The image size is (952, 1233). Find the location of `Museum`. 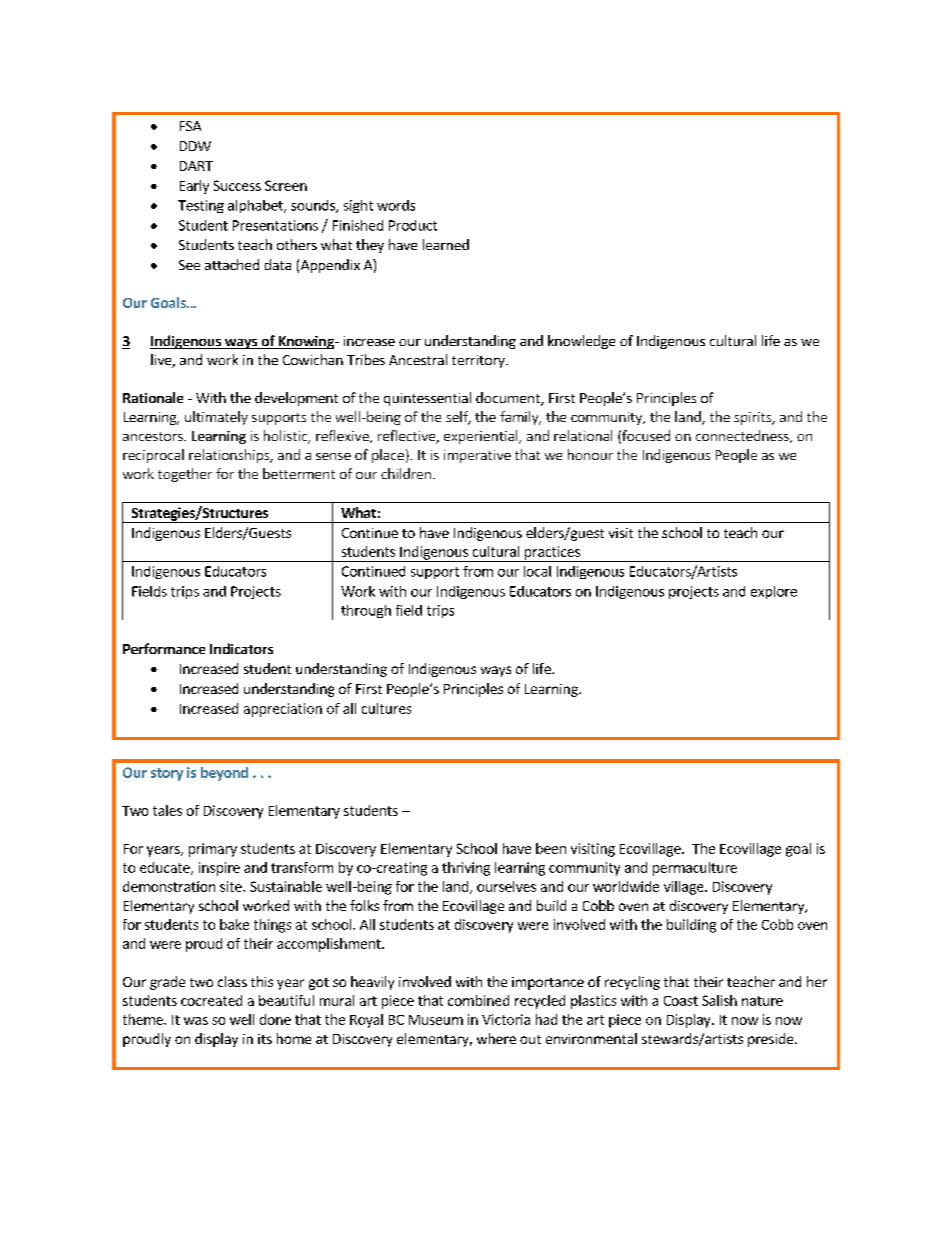

Museum is located at coordinates (436, 1020).
